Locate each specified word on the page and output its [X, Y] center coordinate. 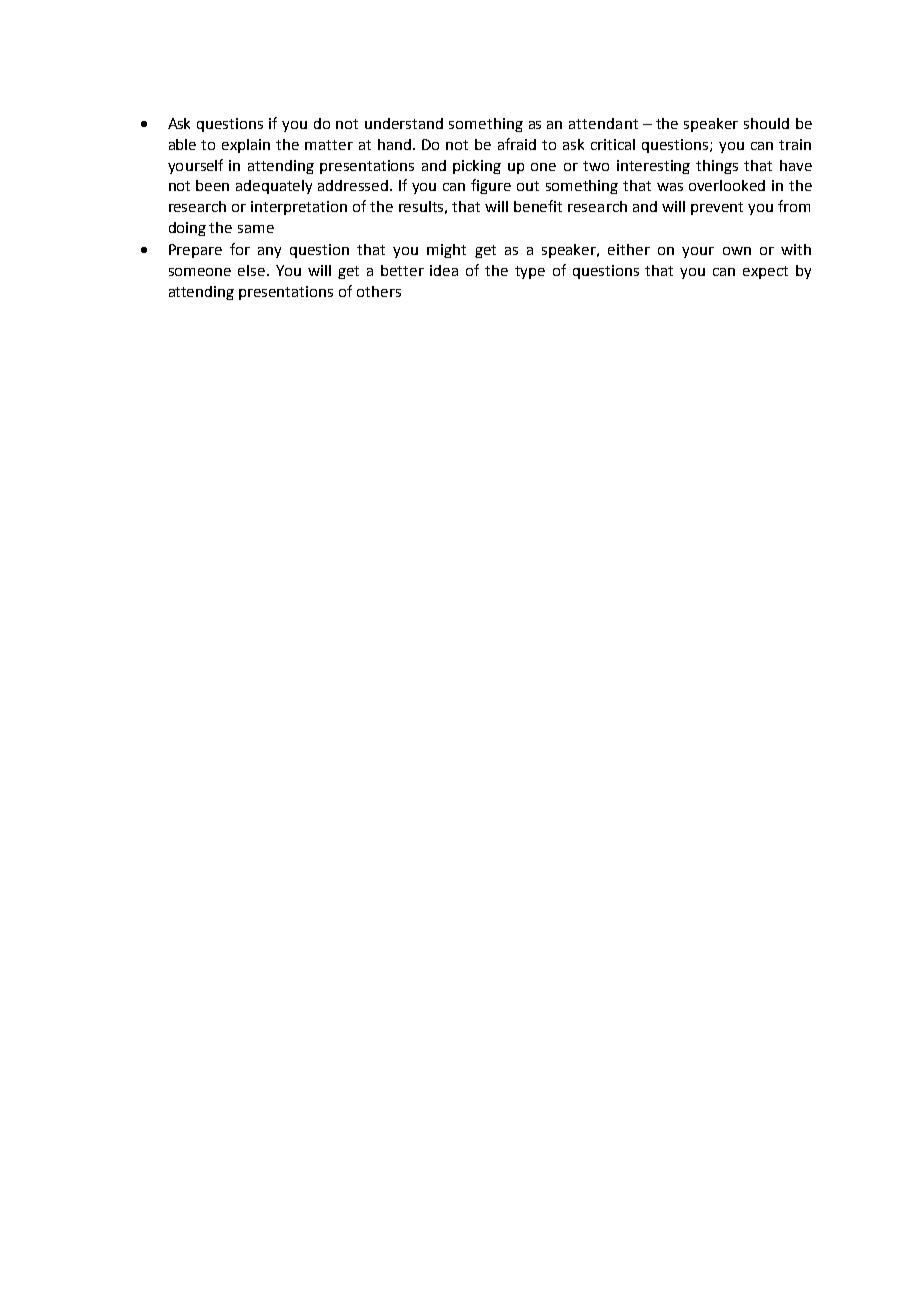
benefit [538, 206]
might [446, 251]
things [717, 167]
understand [404, 123]
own [737, 251]
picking [477, 167]
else [251, 270]
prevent [717, 208]
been [212, 185]
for [240, 249]
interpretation [299, 208]
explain [246, 146]
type [530, 272]
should [766, 123]
